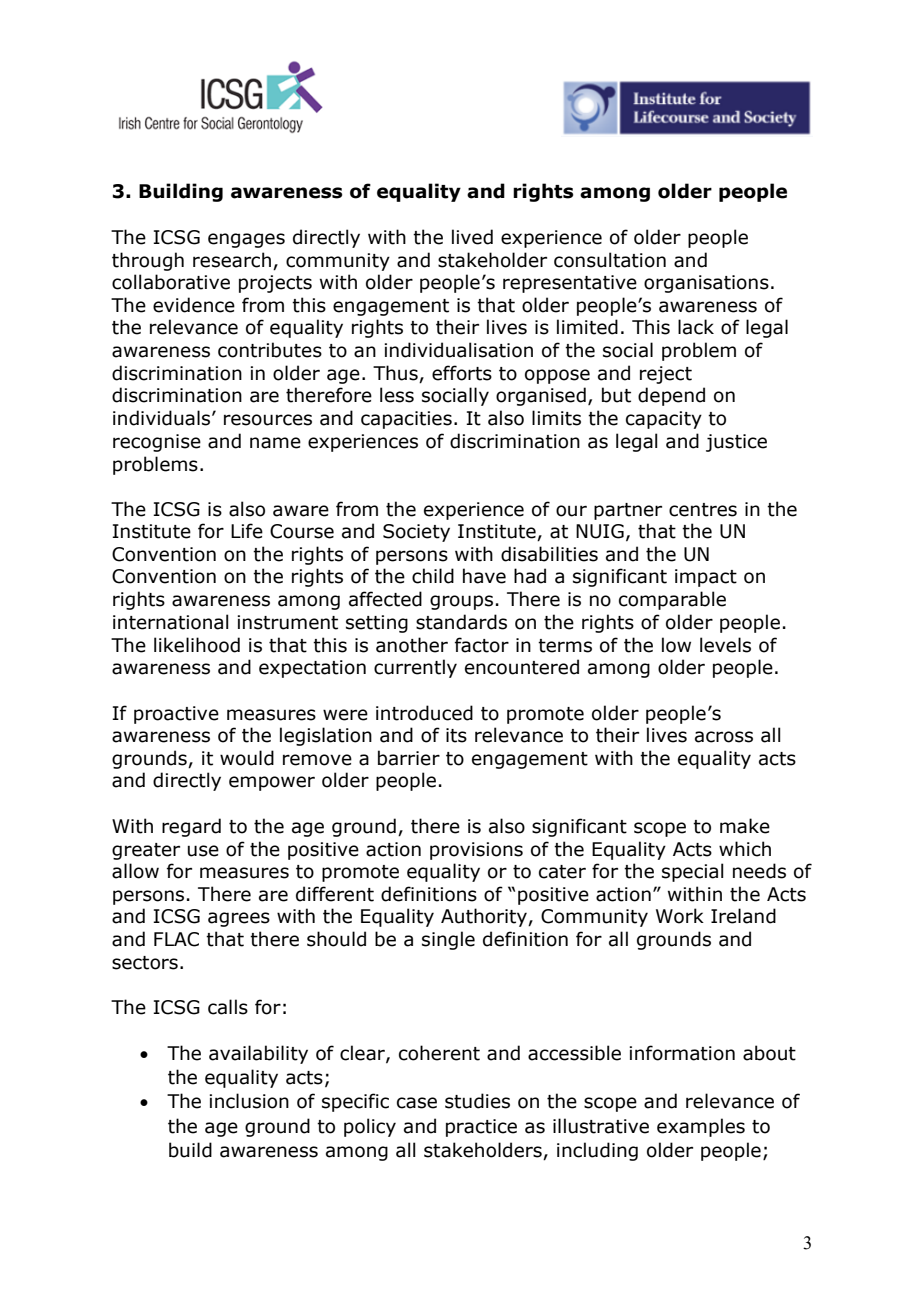  I want to click on organisations, so click(706, 284).
